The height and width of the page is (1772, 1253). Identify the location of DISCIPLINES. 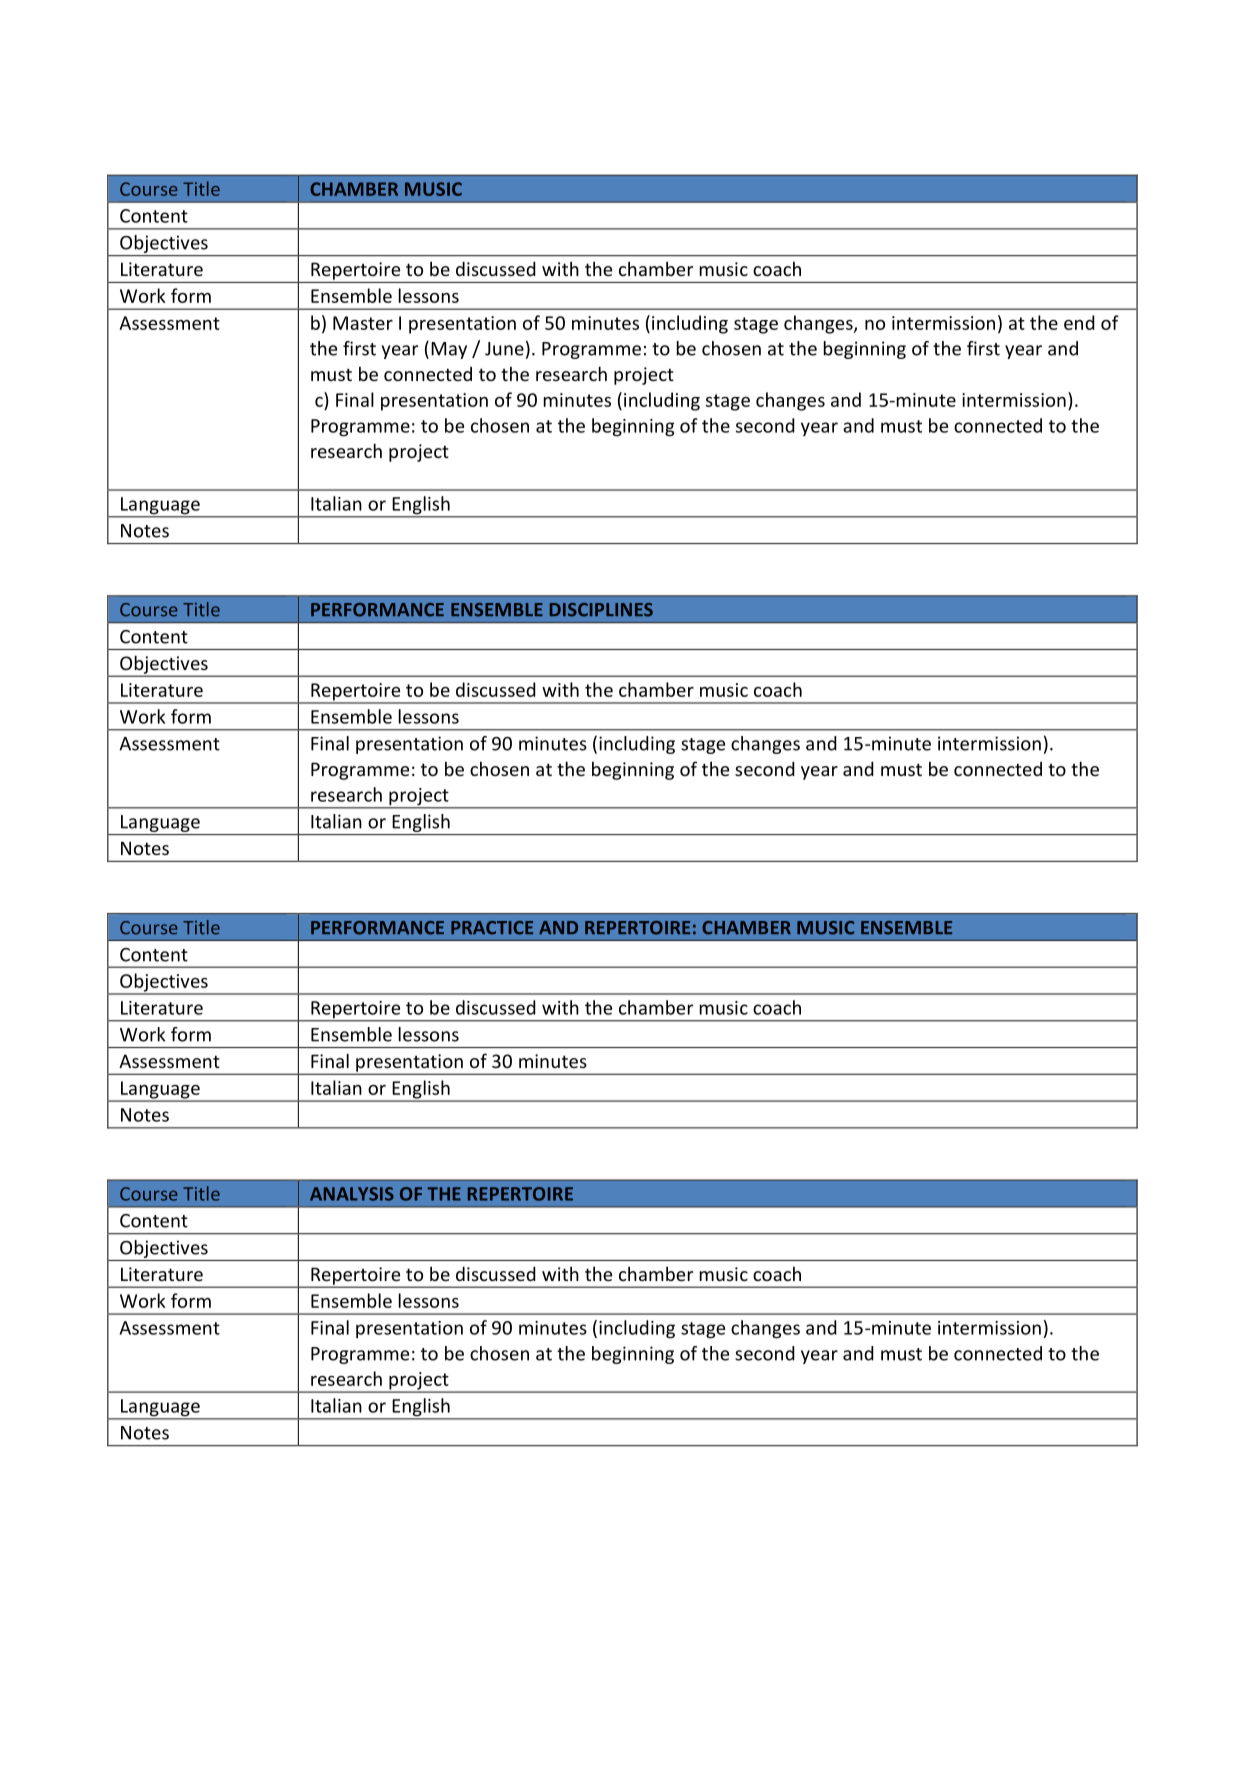
(601, 610).
